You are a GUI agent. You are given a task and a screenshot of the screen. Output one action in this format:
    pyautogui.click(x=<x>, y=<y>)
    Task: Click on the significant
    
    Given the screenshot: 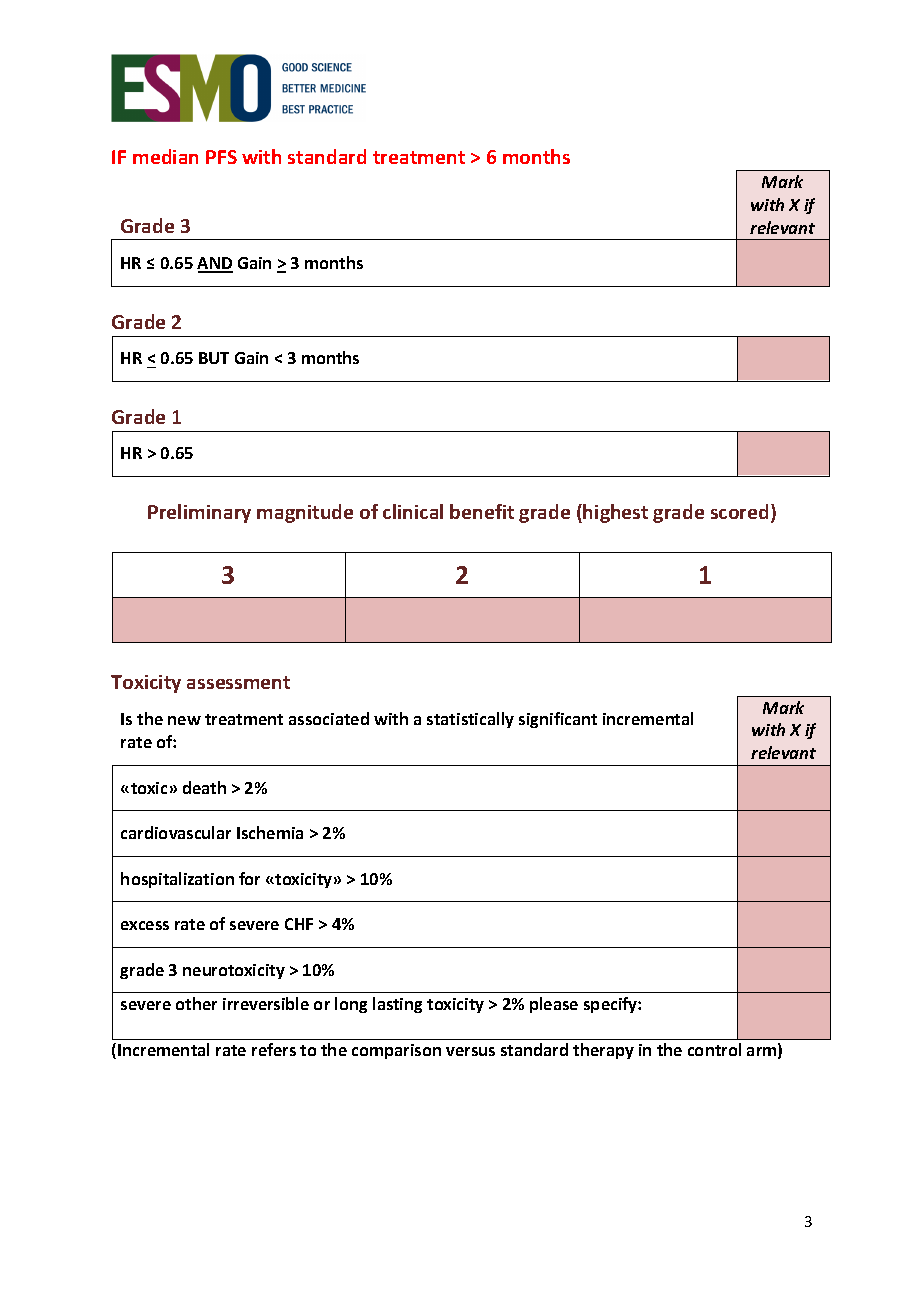 What is the action you would take?
    pyautogui.click(x=558, y=720)
